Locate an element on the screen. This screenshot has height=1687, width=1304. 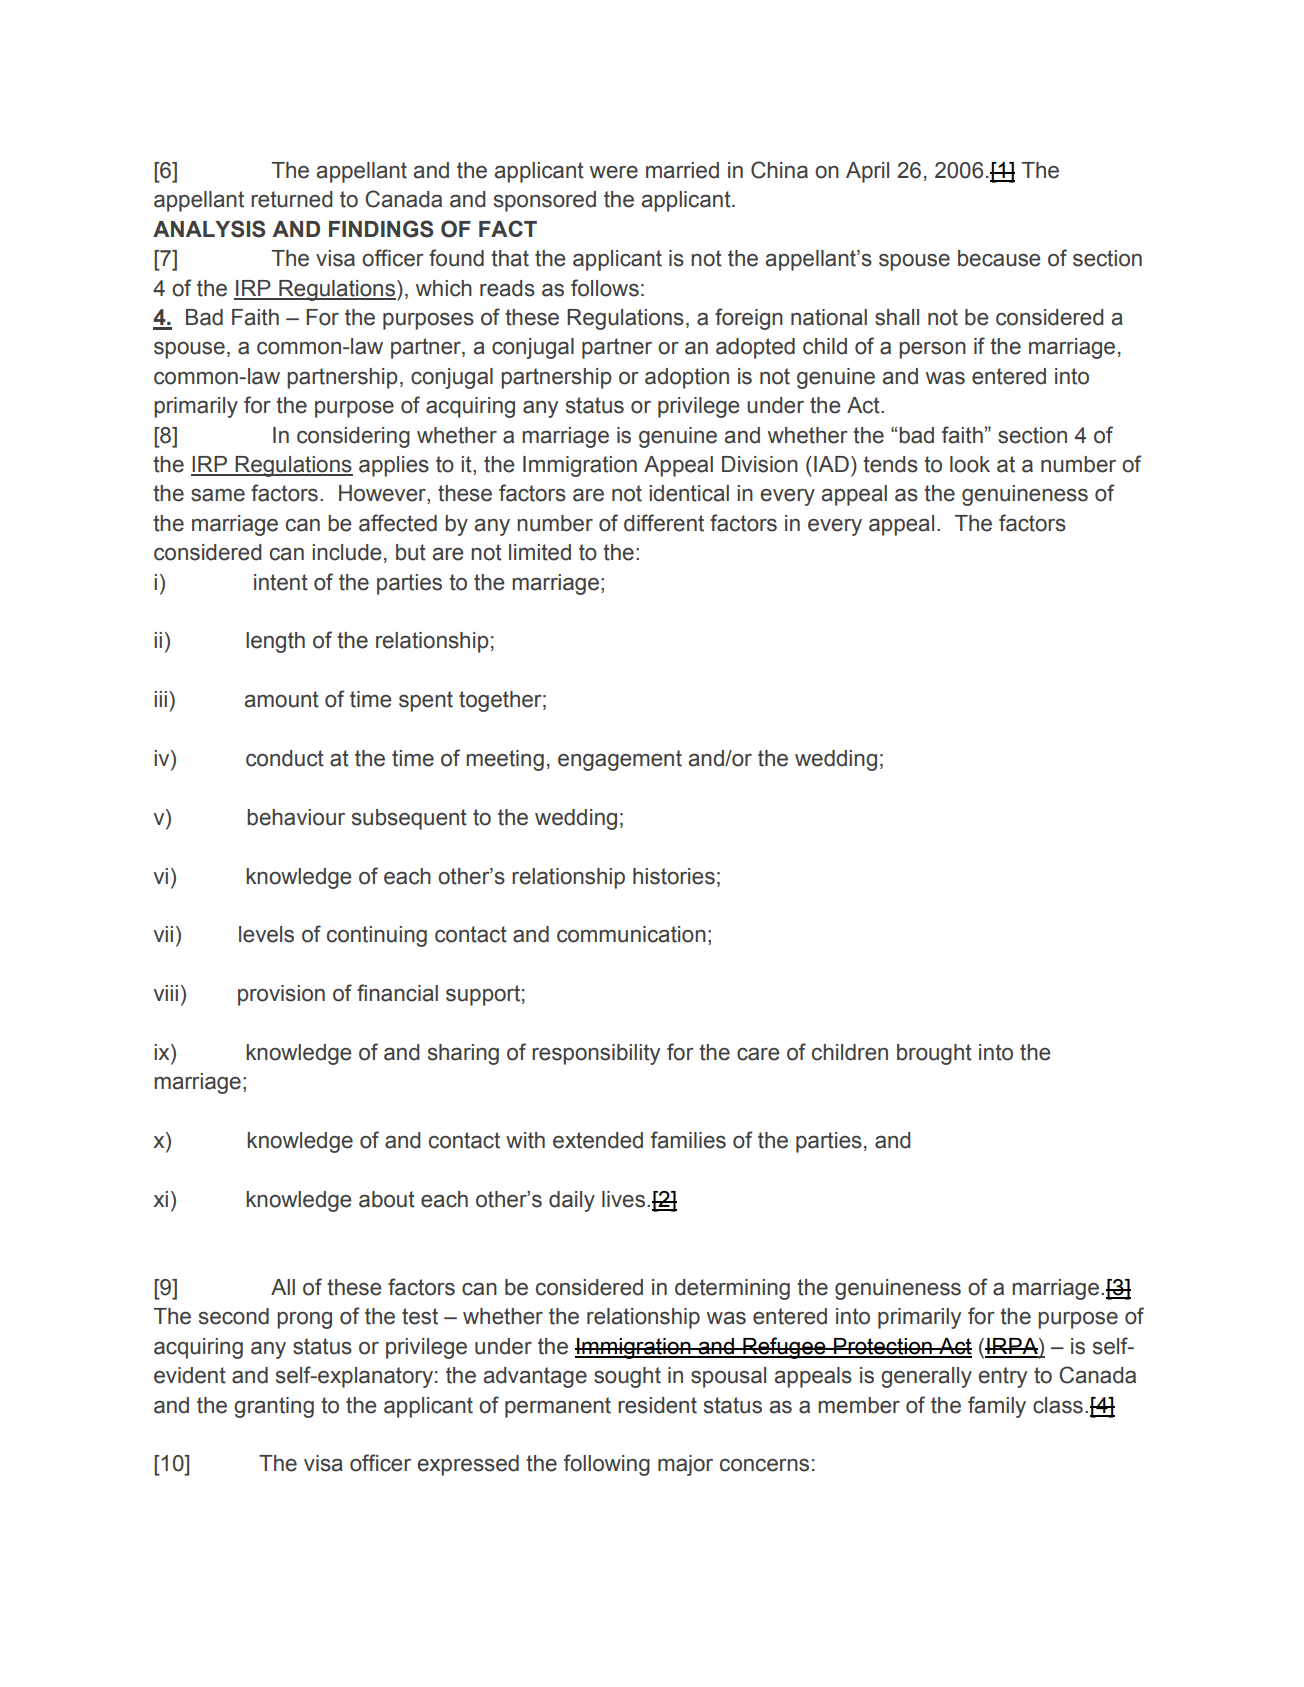
about is located at coordinates (387, 1199).
